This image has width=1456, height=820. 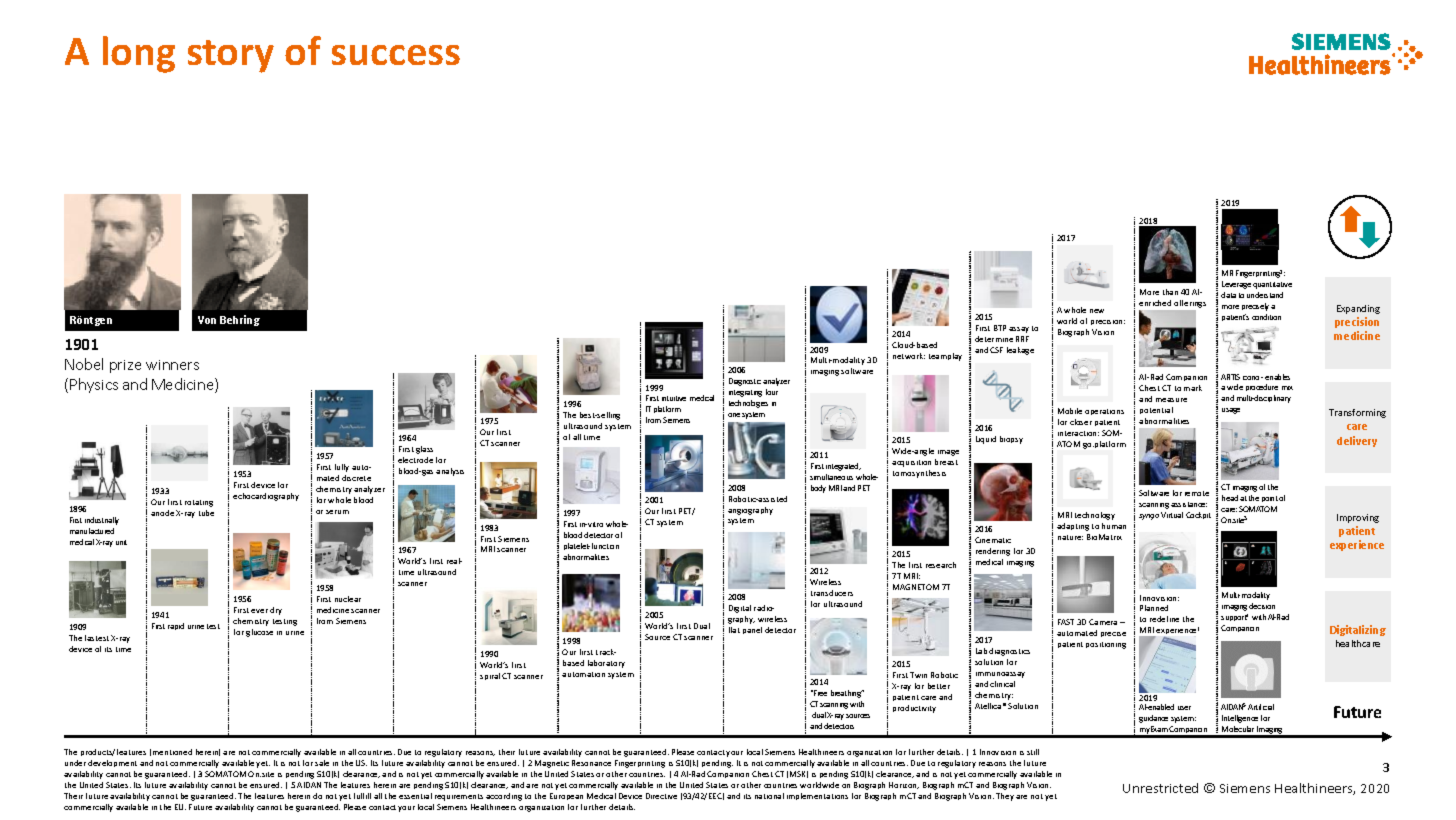 I want to click on dry, so click(x=276, y=611).
